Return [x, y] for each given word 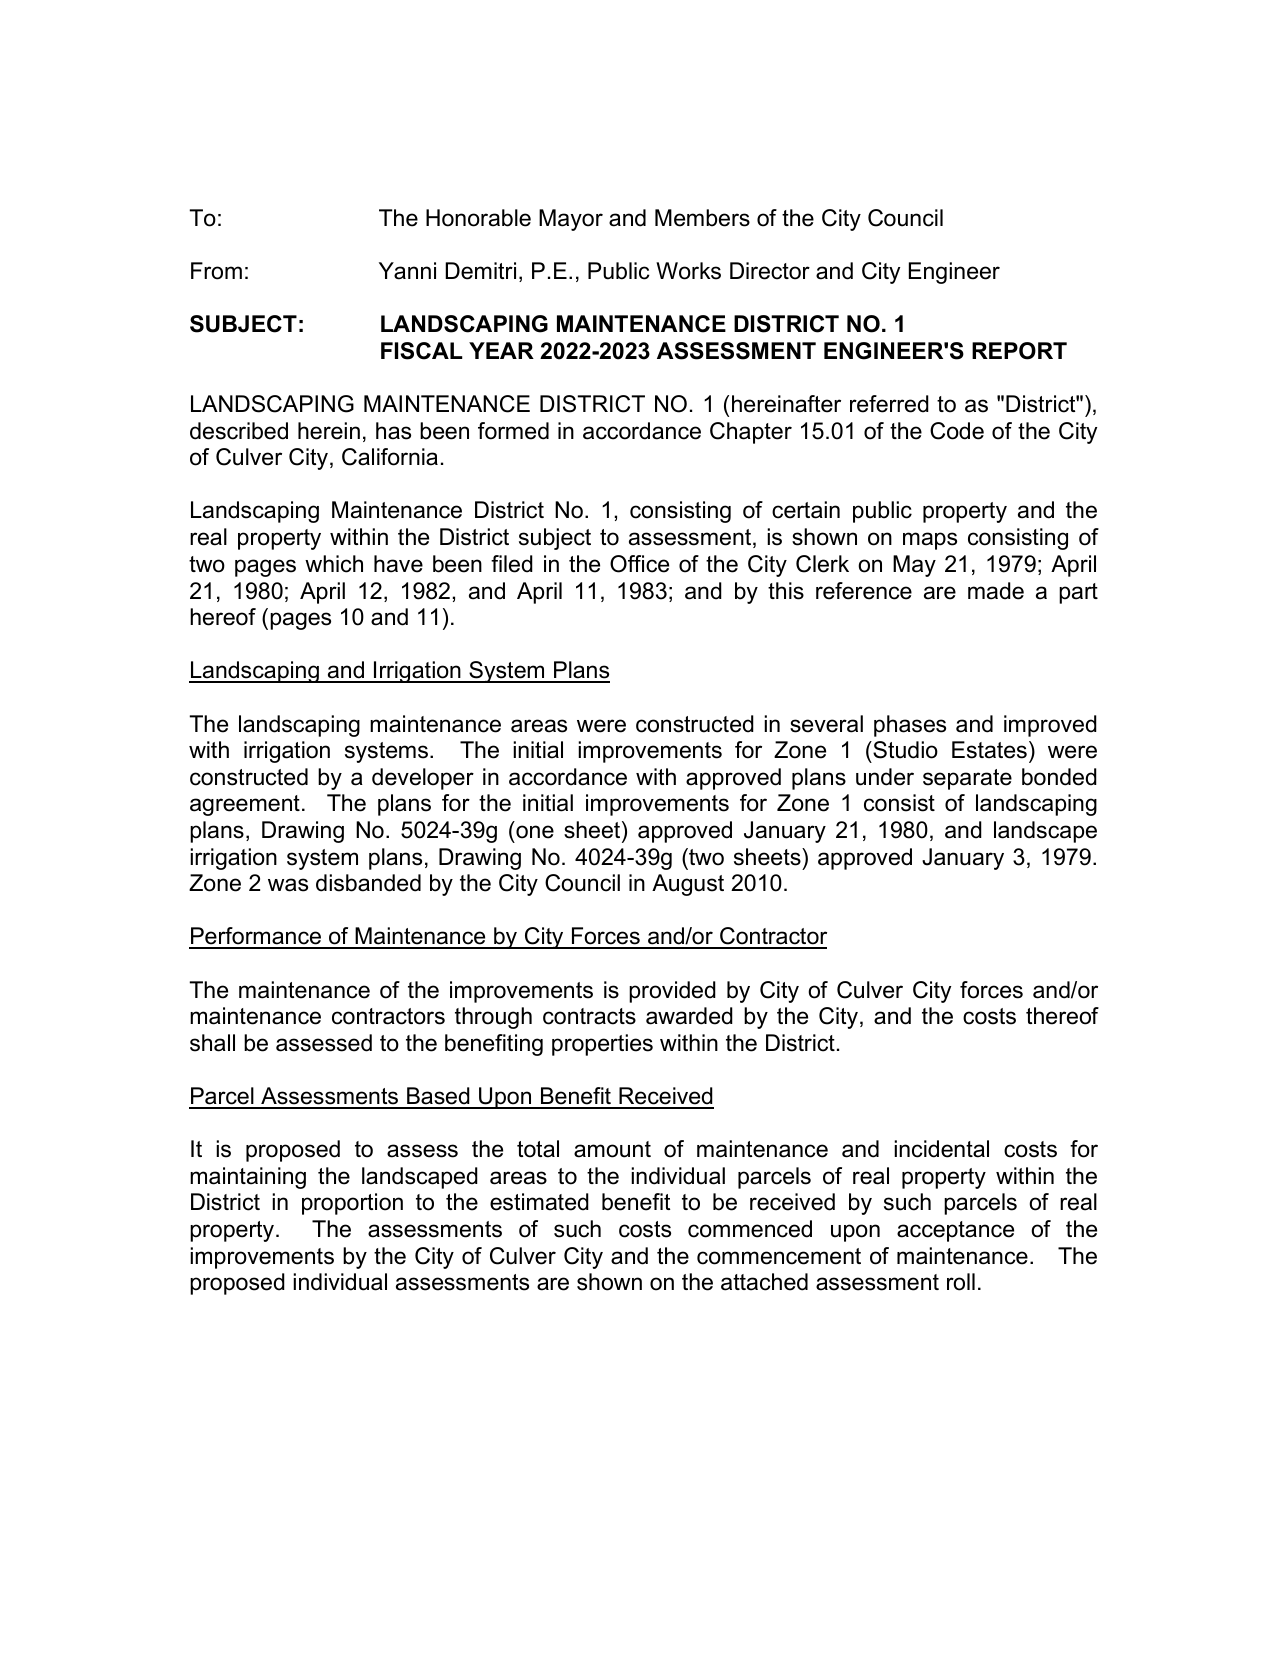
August [688, 885]
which [334, 564]
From [216, 271]
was [288, 885]
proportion [352, 1204]
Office [639, 564]
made [996, 591]
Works [688, 271]
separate [967, 779]
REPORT [1019, 351]
